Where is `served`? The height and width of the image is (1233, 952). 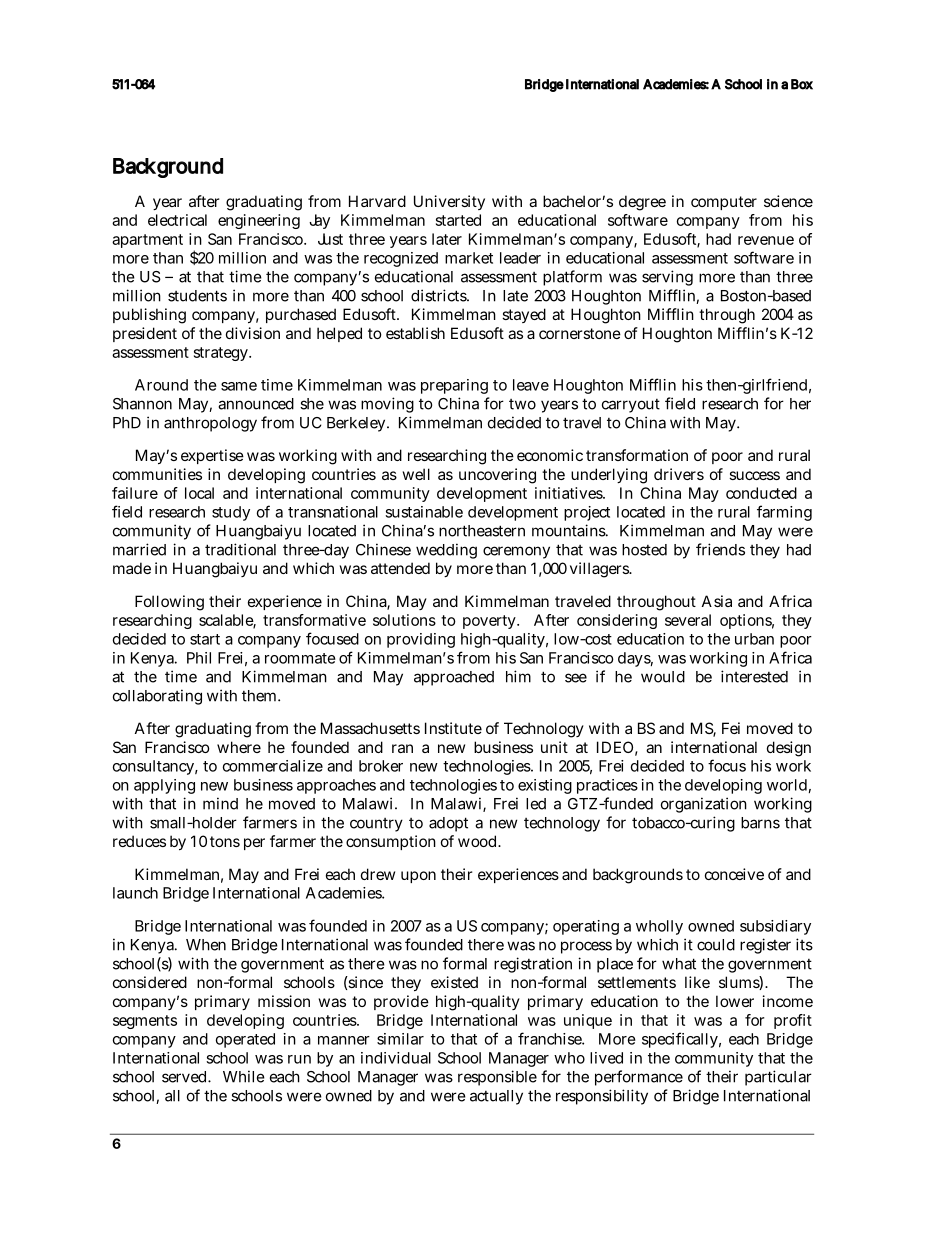
served is located at coordinates (184, 1077).
